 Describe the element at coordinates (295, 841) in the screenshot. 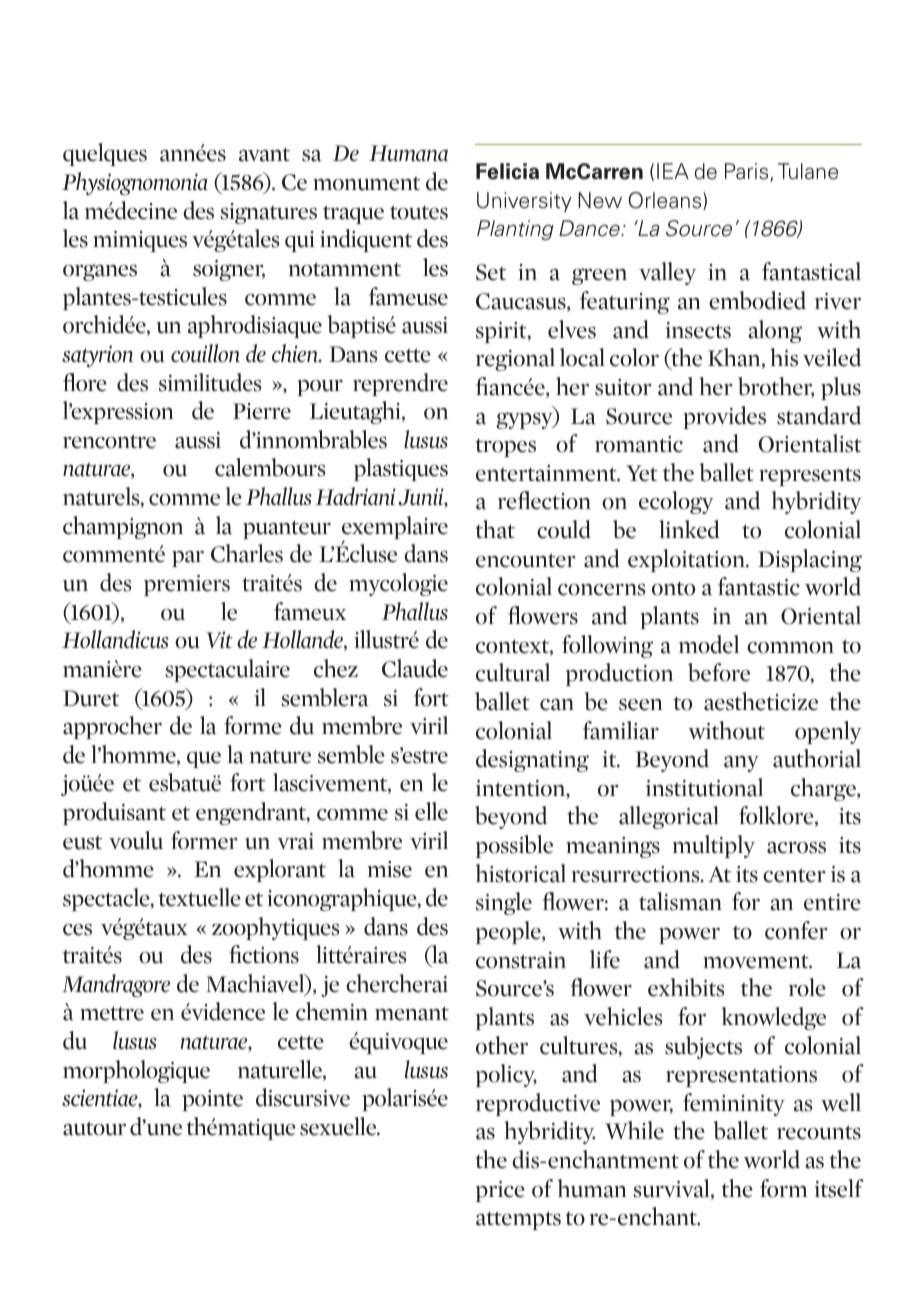

I see `vrai` at that location.
